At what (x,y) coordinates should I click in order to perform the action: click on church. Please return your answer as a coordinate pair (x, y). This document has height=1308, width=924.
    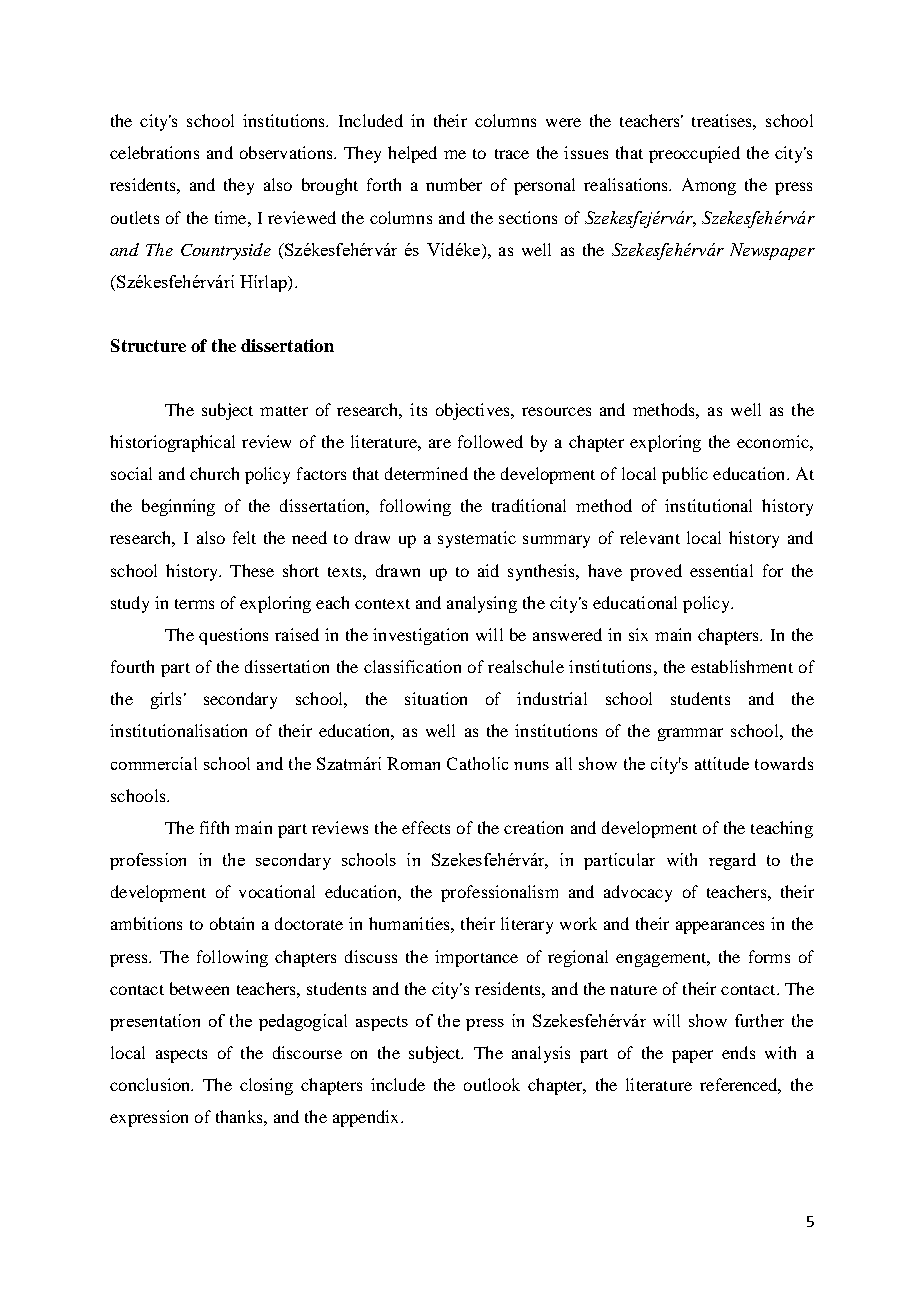
    Looking at the image, I should click on (214, 473).
